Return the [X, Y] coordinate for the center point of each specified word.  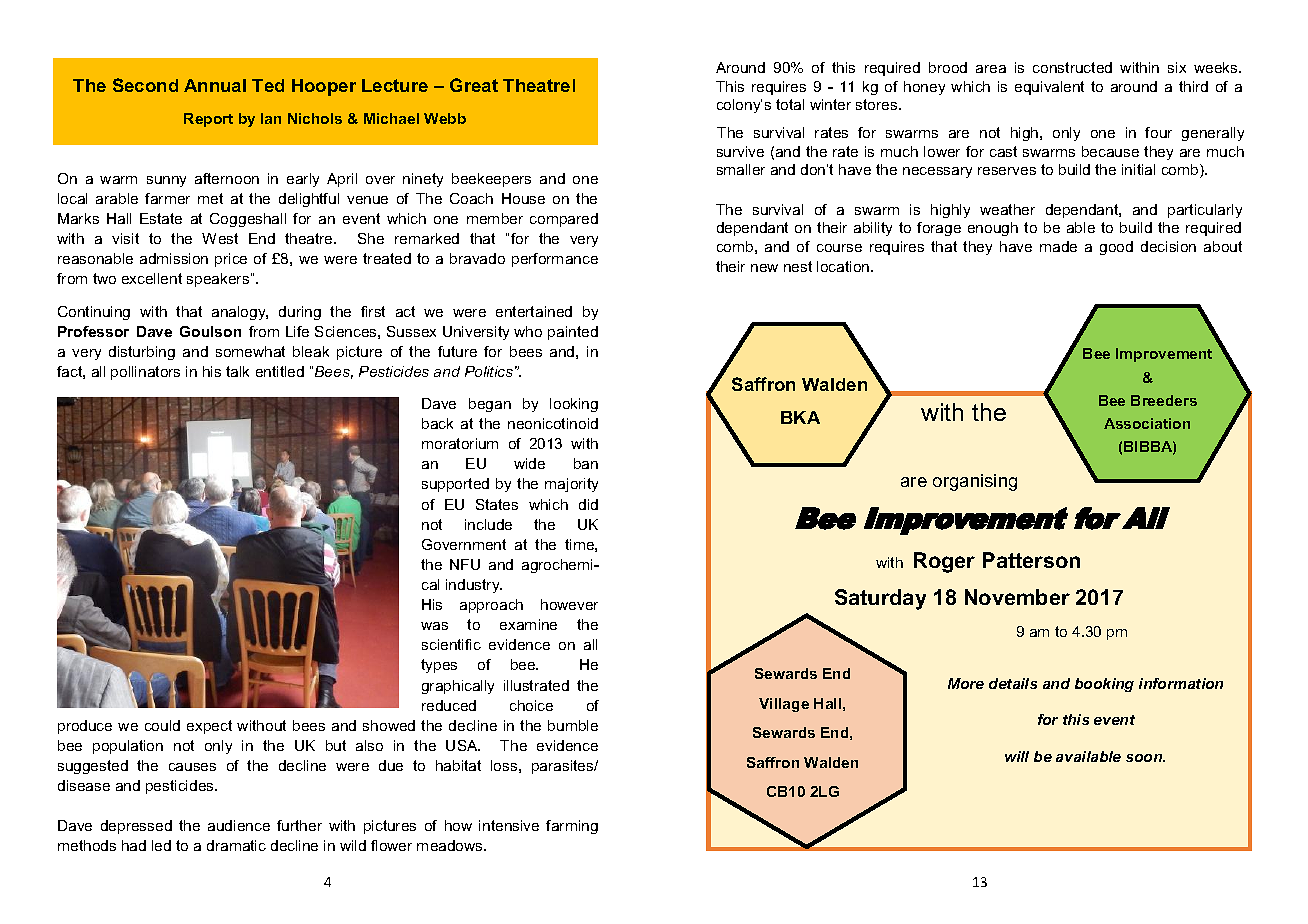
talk [237, 371]
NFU [465, 564]
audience [239, 825]
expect [209, 727]
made [1058, 246]
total [790, 104]
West [220, 238]
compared [564, 220]
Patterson [1031, 560]
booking [1104, 685]
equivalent [1049, 88]
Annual [215, 85]
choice [531, 705]
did [588, 504]
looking [574, 405]
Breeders [1164, 400]
